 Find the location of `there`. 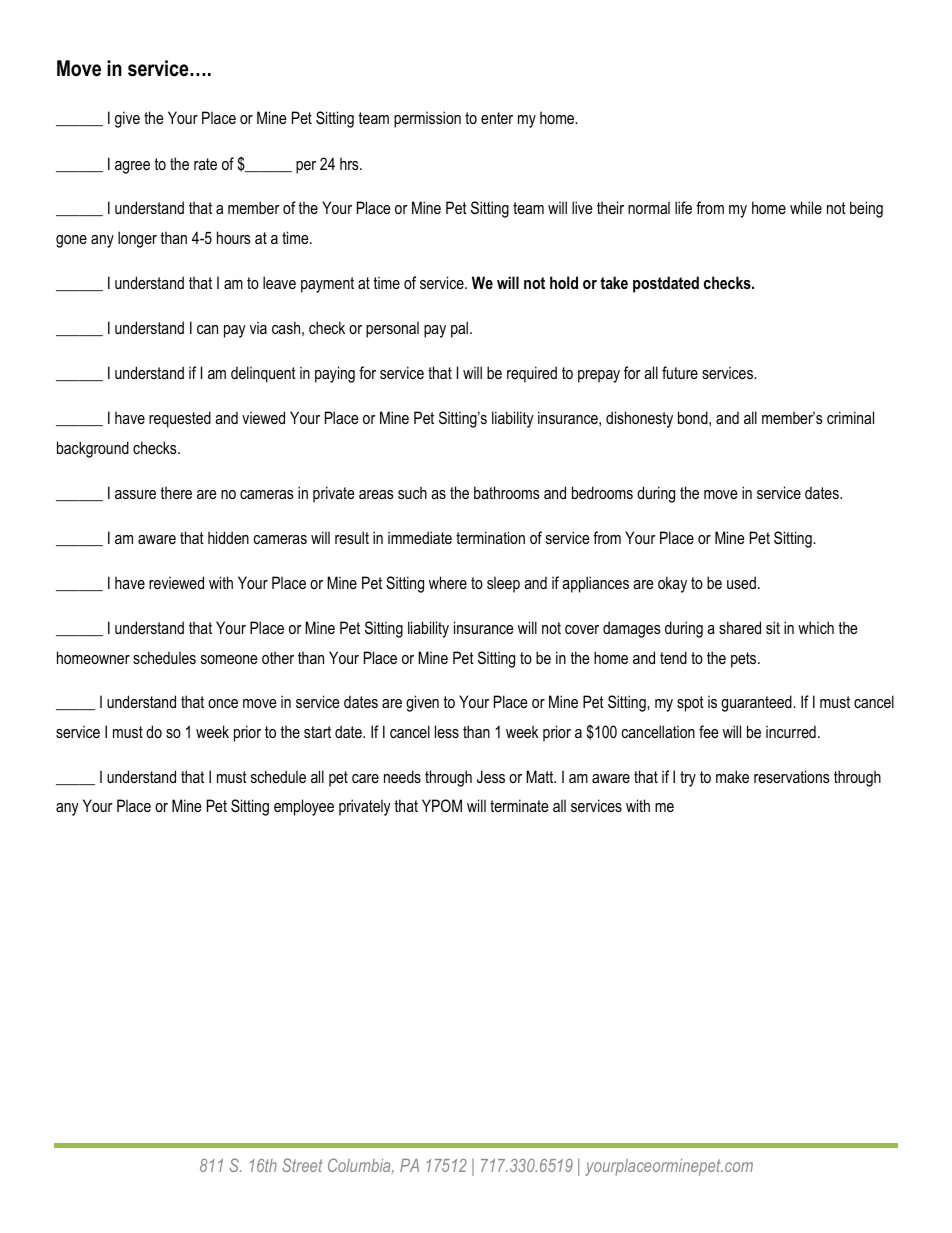

there is located at coordinates (176, 492).
